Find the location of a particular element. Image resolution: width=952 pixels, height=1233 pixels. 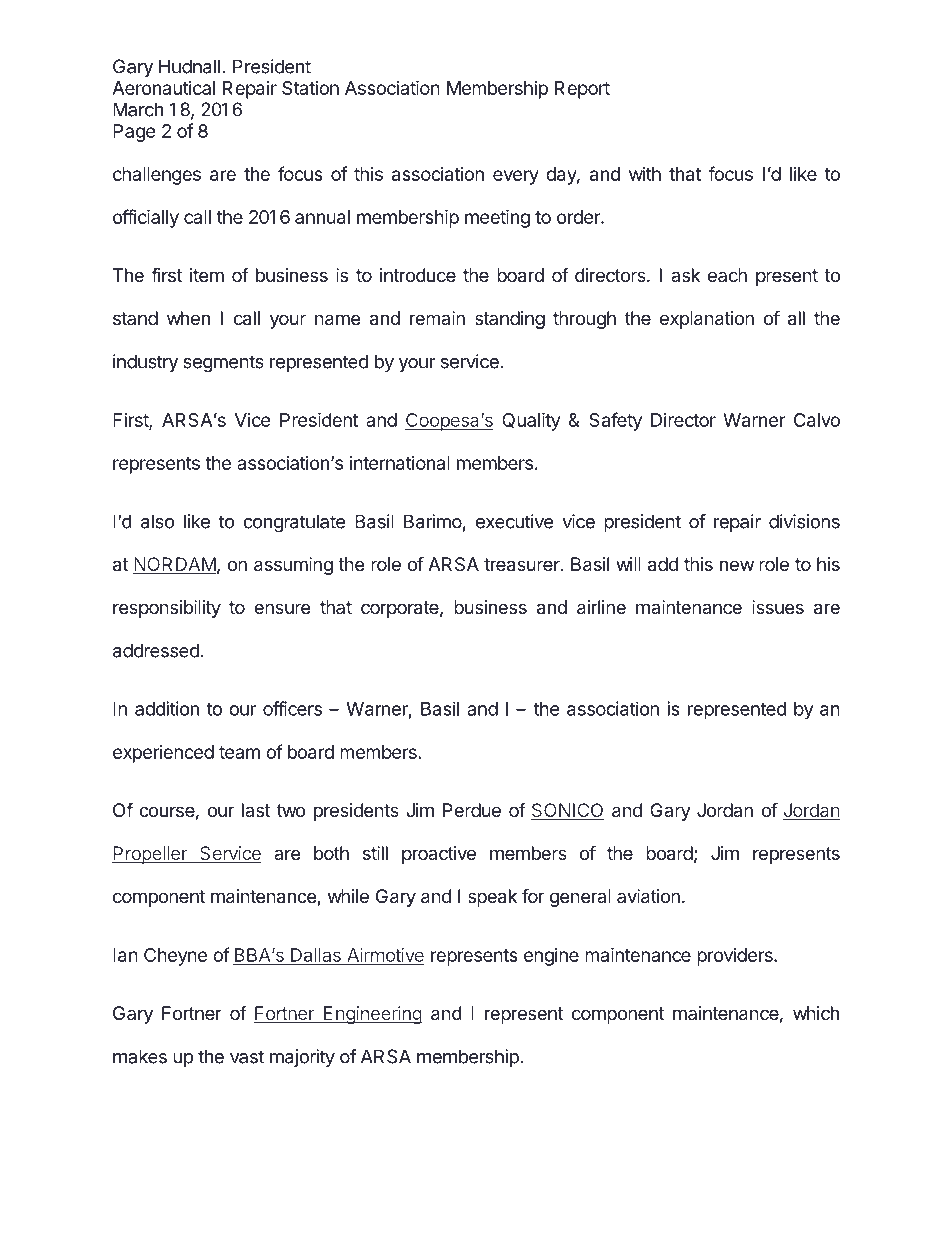

segments is located at coordinates (223, 364).
